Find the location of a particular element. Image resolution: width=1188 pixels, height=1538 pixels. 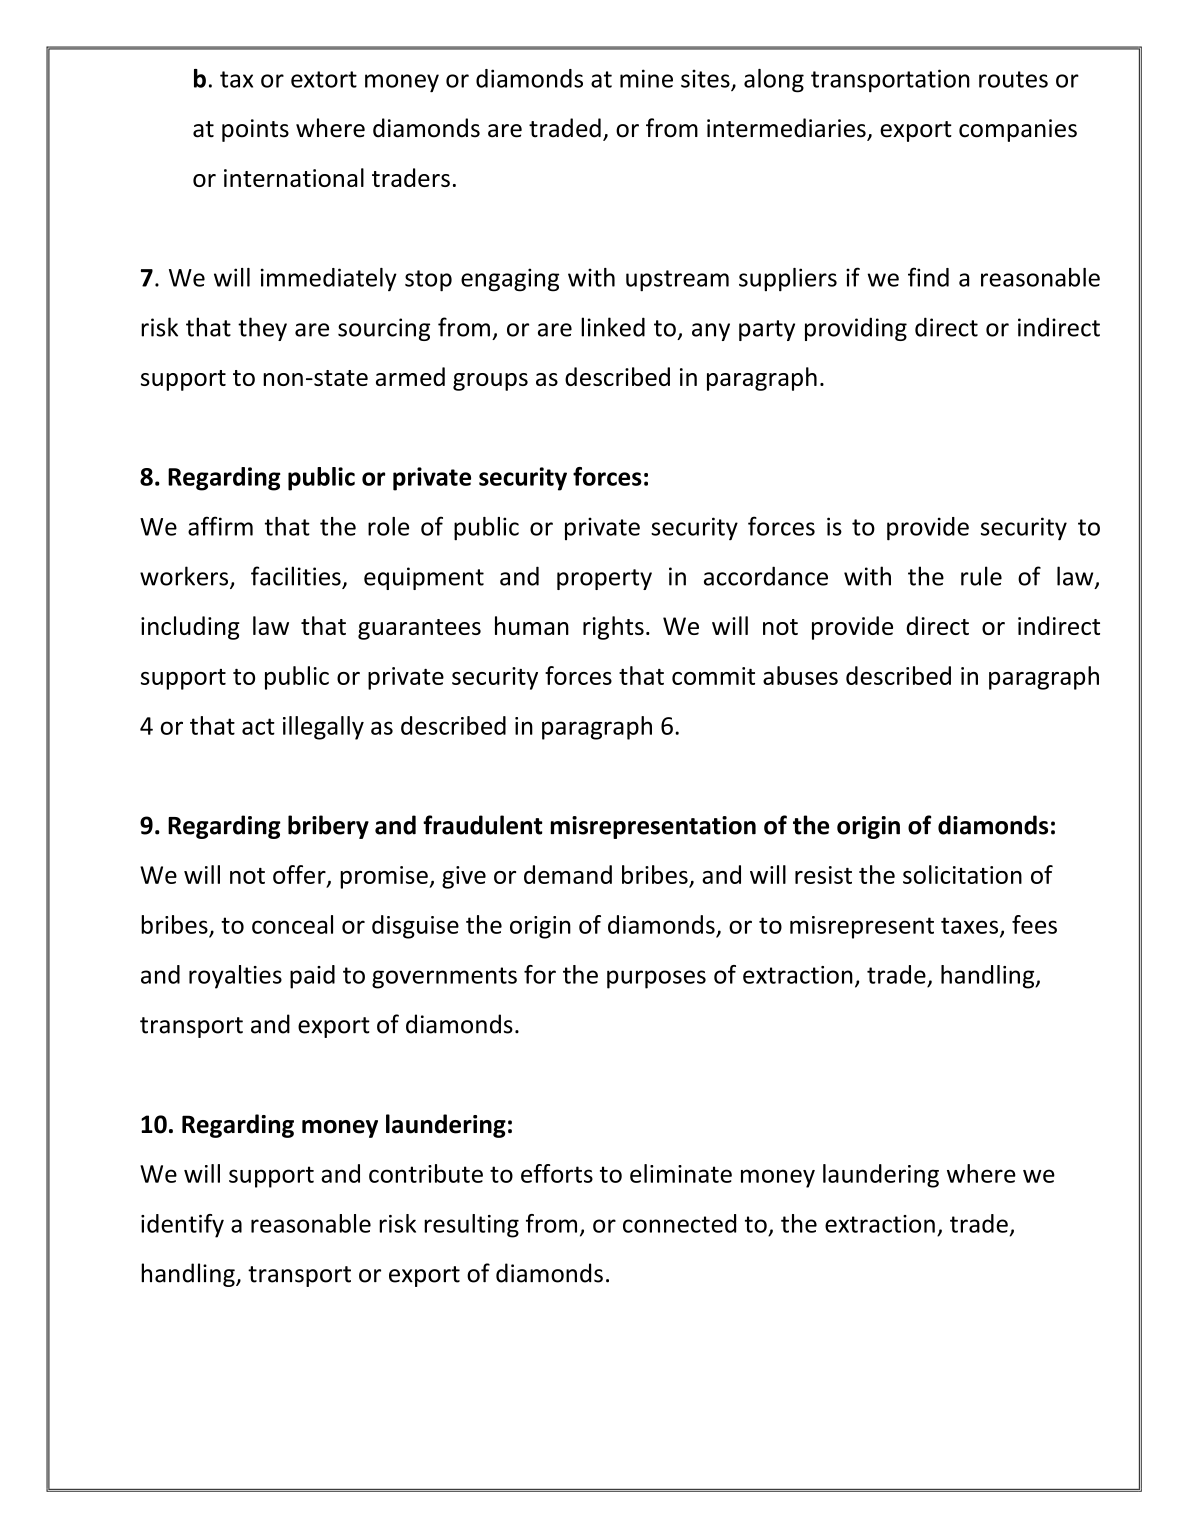

solicitation is located at coordinates (962, 874).
